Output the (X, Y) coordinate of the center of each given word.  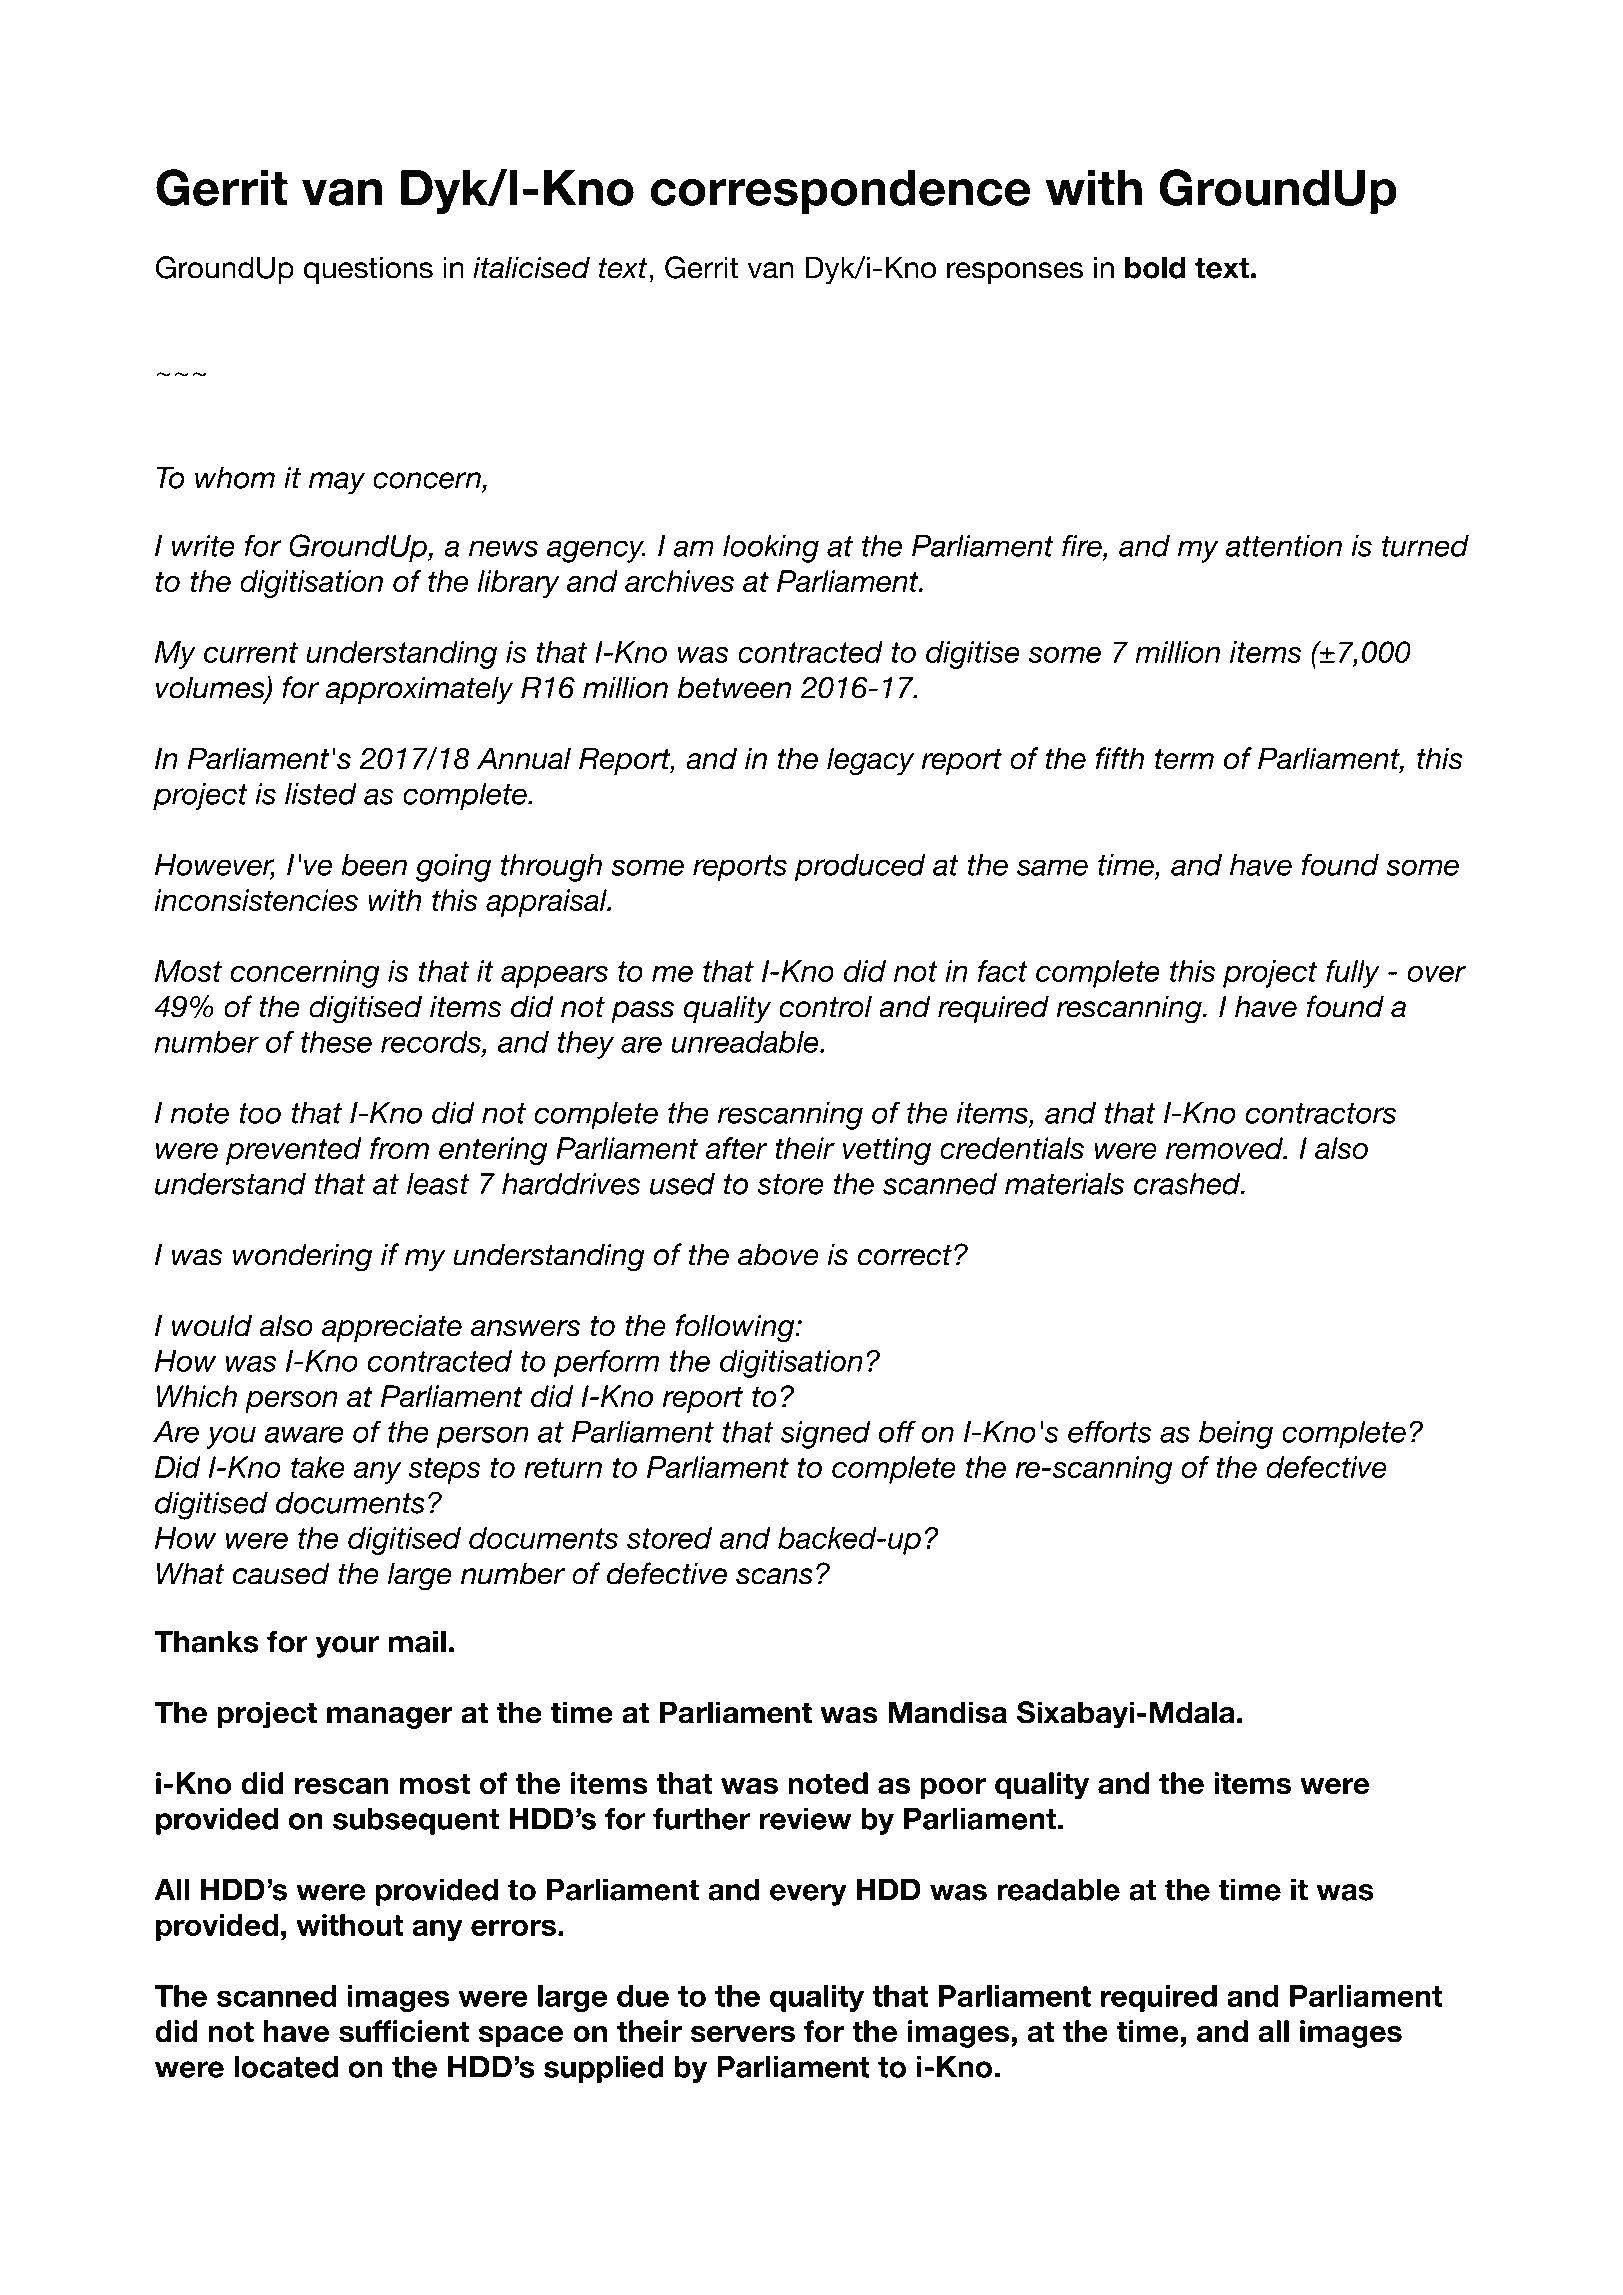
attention (1284, 546)
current (251, 652)
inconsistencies (256, 900)
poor (953, 1789)
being (1236, 1435)
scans (774, 1576)
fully (1353, 974)
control (825, 1006)
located (286, 2067)
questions (368, 270)
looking (771, 549)
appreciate (392, 1328)
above (778, 1254)
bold (1155, 267)
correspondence (841, 192)
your (347, 1647)
